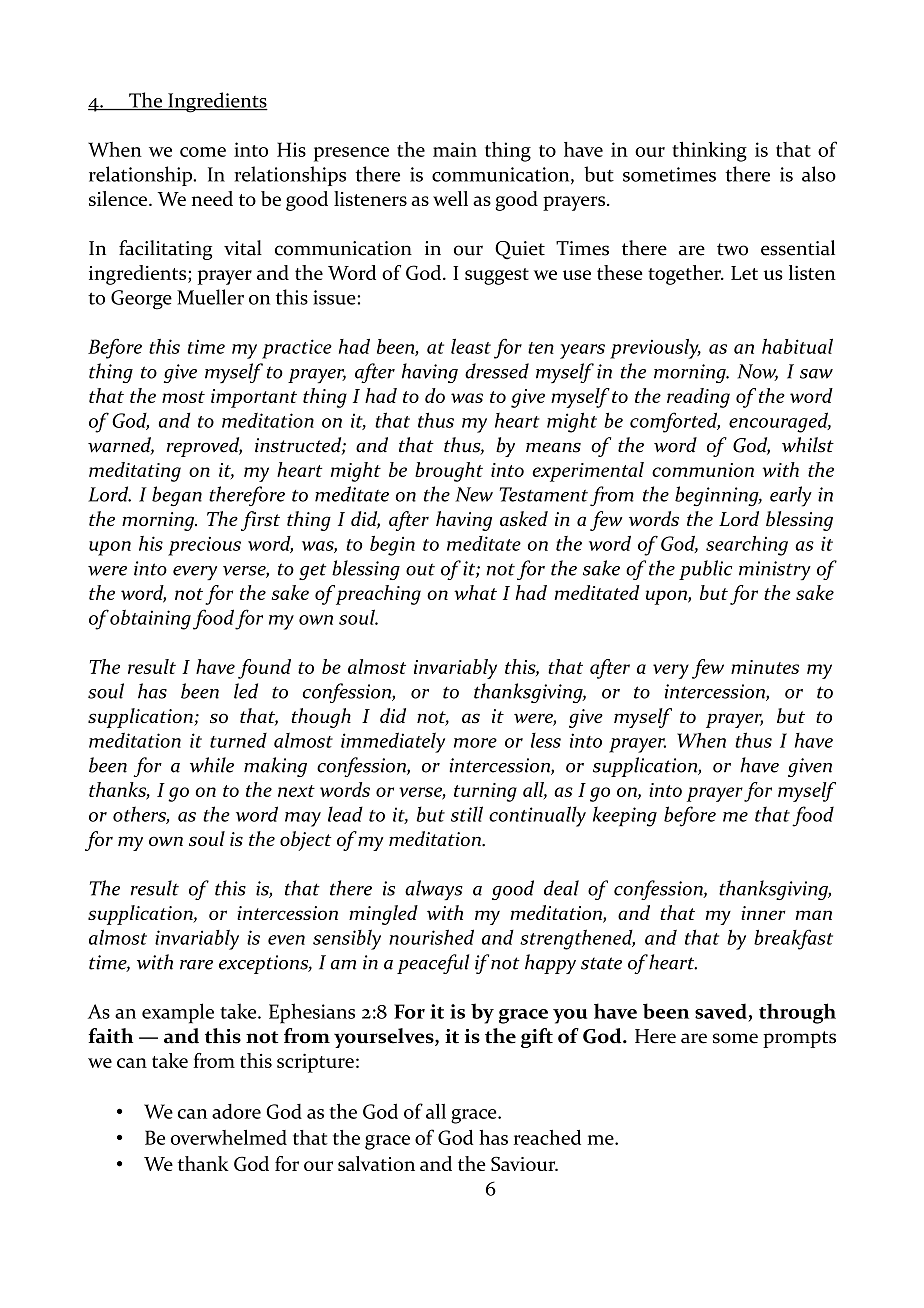 The height and width of the screenshot is (1308, 924). I want to click on thinking, so click(709, 151).
